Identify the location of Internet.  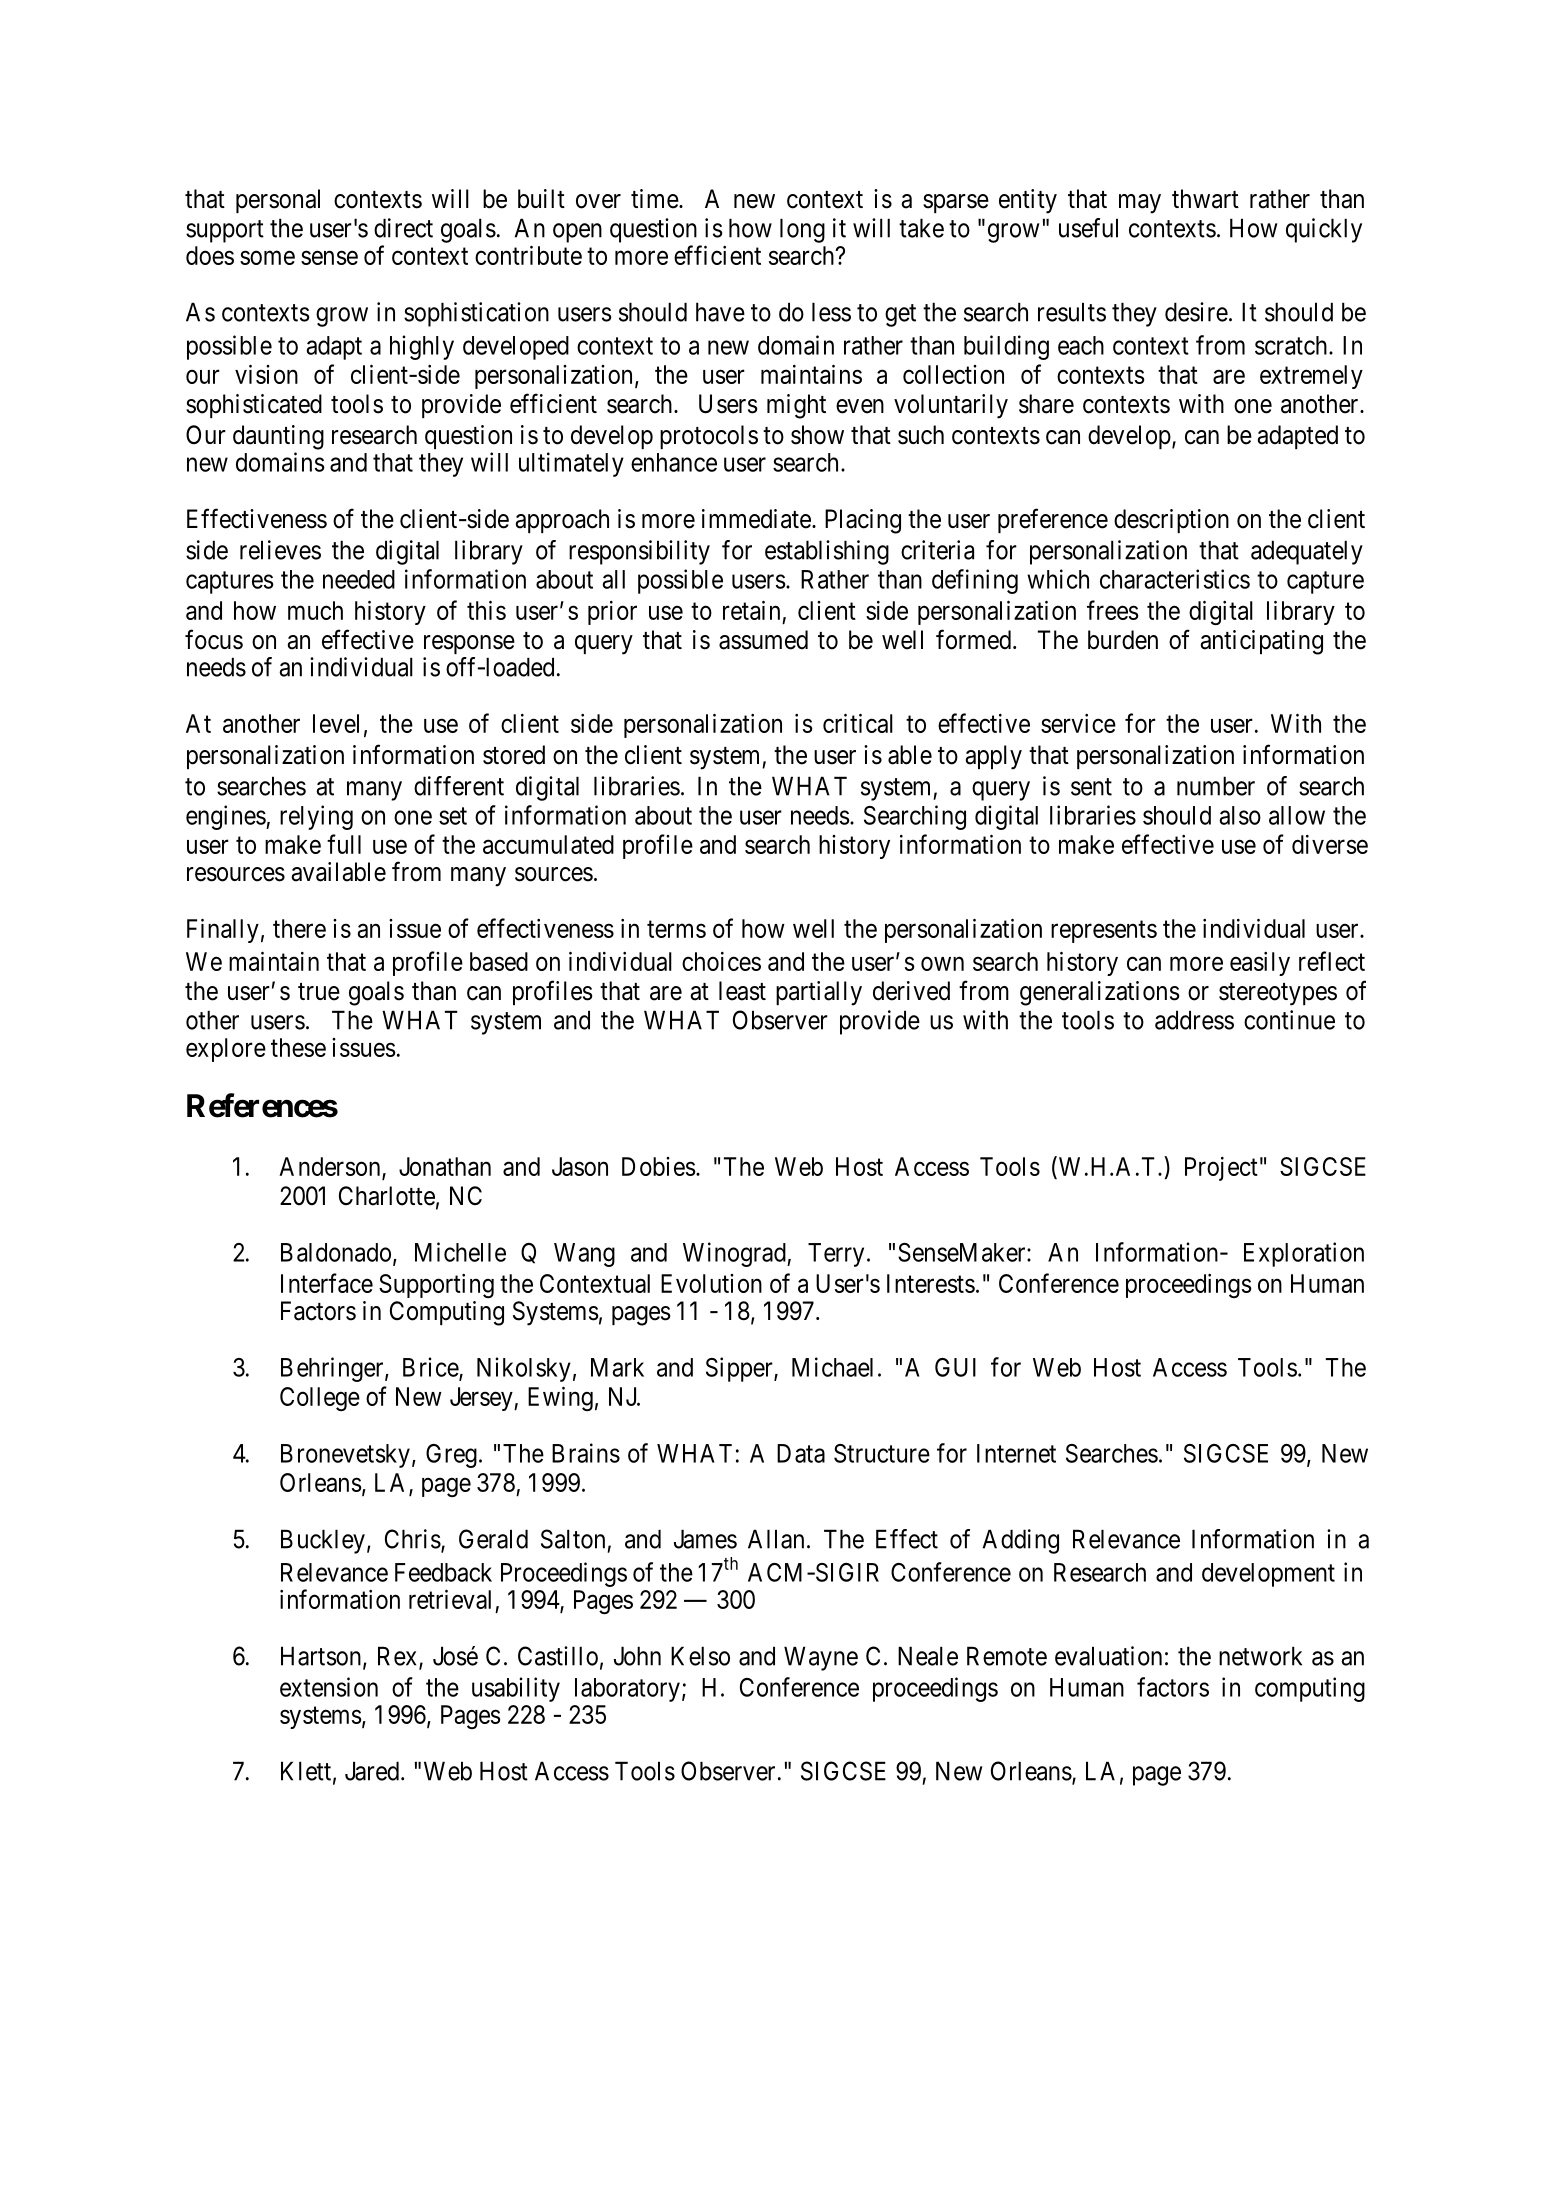
(1016, 1453).
